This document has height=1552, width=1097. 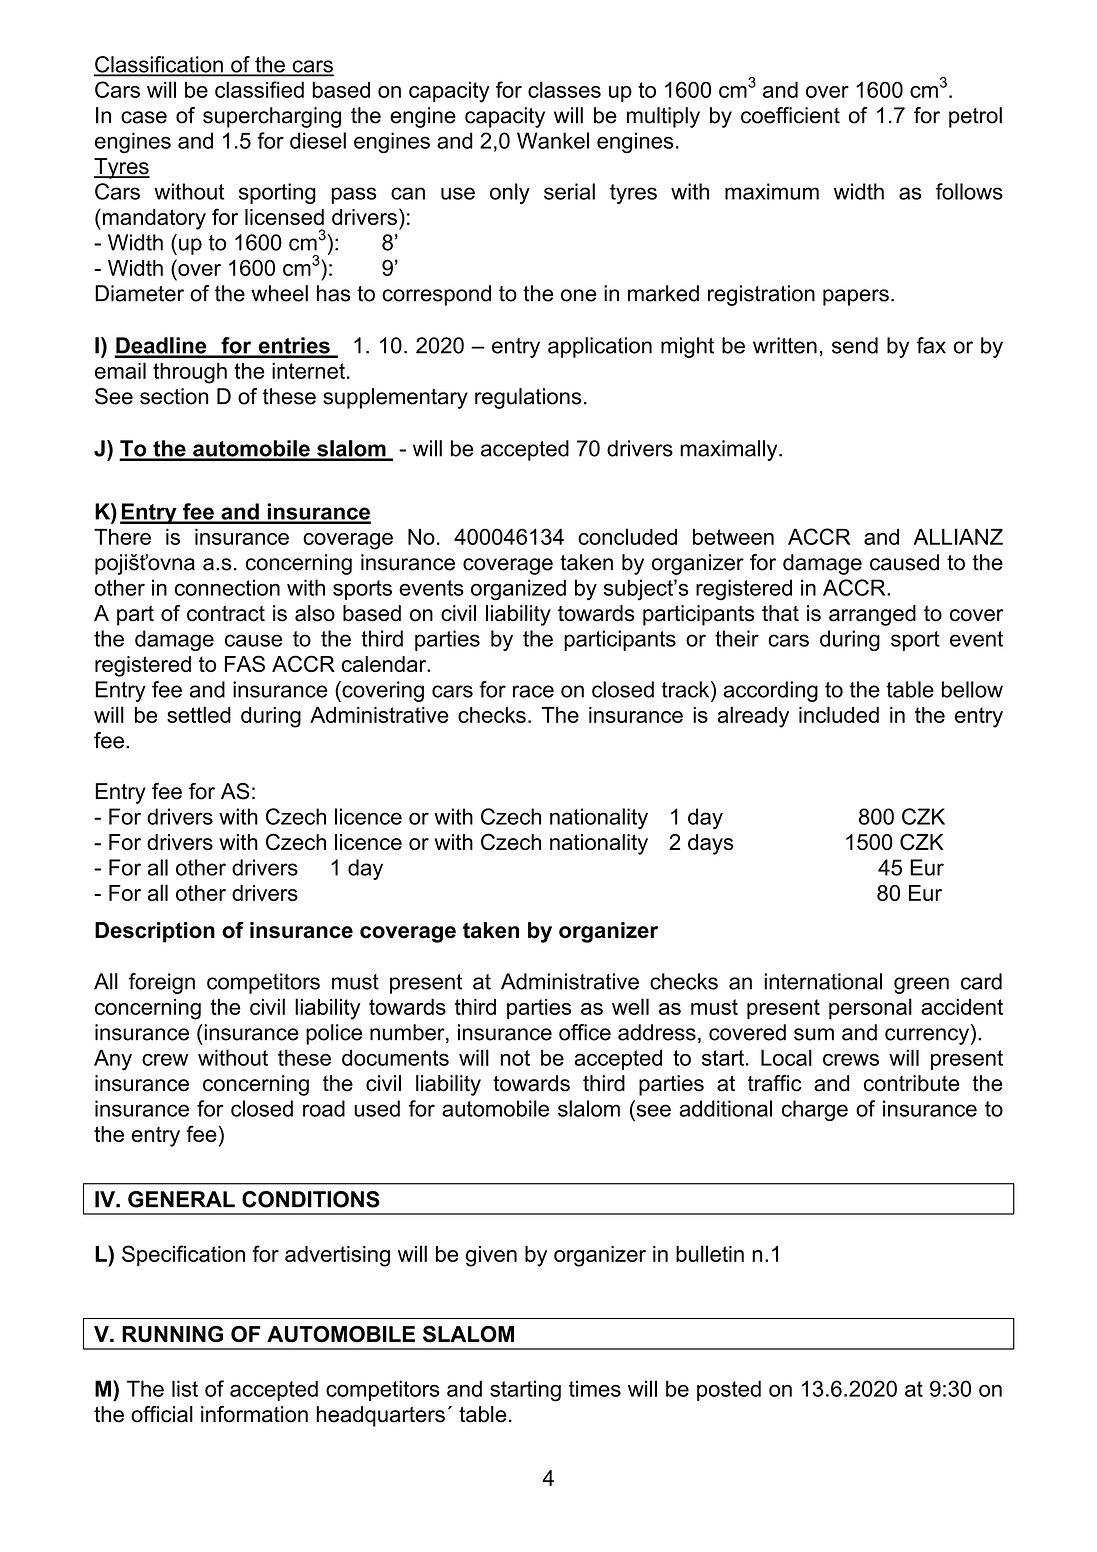 What do you see at coordinates (839, 714) in the document?
I see `included` at bounding box center [839, 714].
